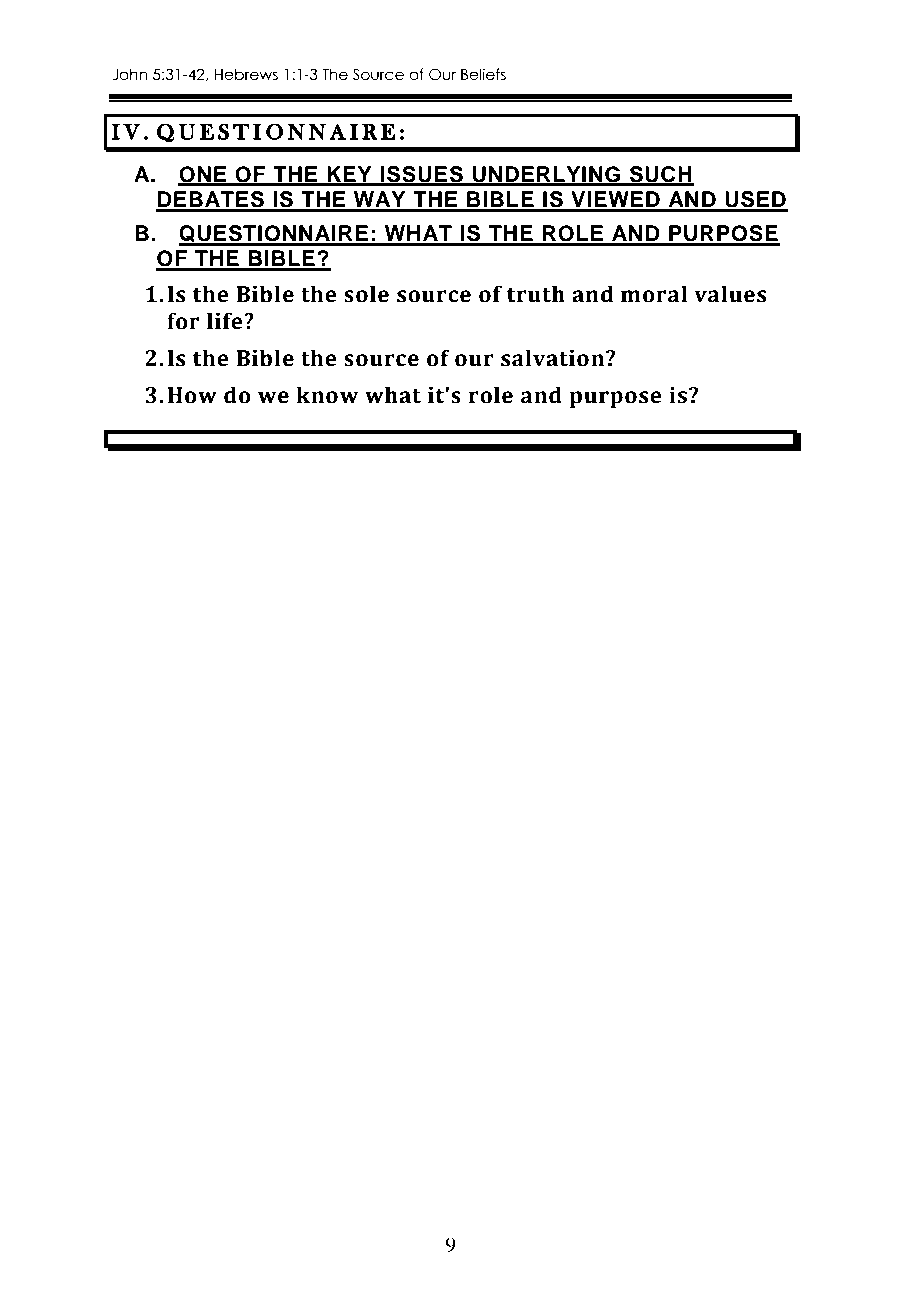 The image size is (924, 1307). Describe the element at coordinates (183, 321) in the screenshot. I see `for` at that location.
